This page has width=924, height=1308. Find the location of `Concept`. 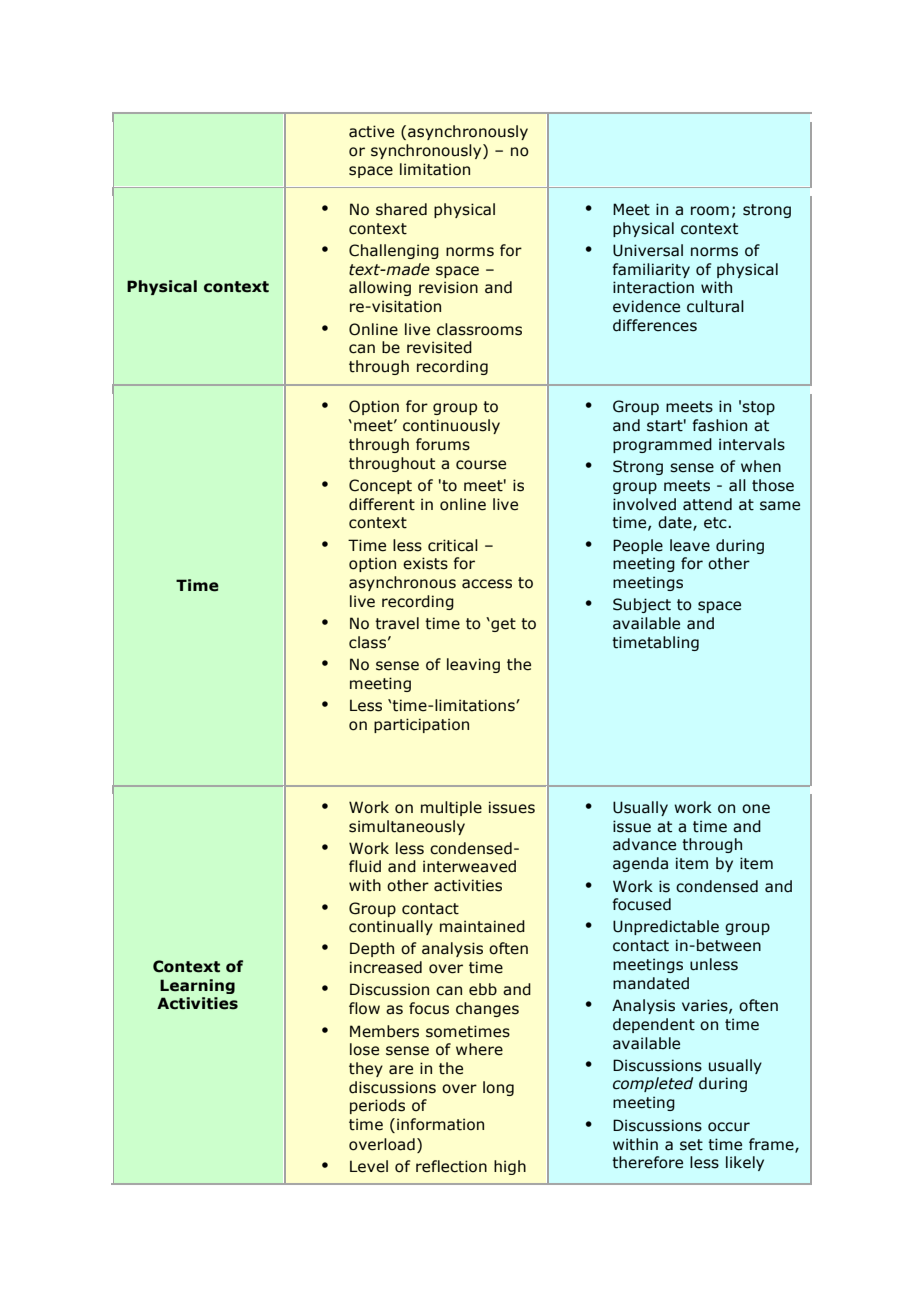

Concept is located at coordinates (380, 486).
